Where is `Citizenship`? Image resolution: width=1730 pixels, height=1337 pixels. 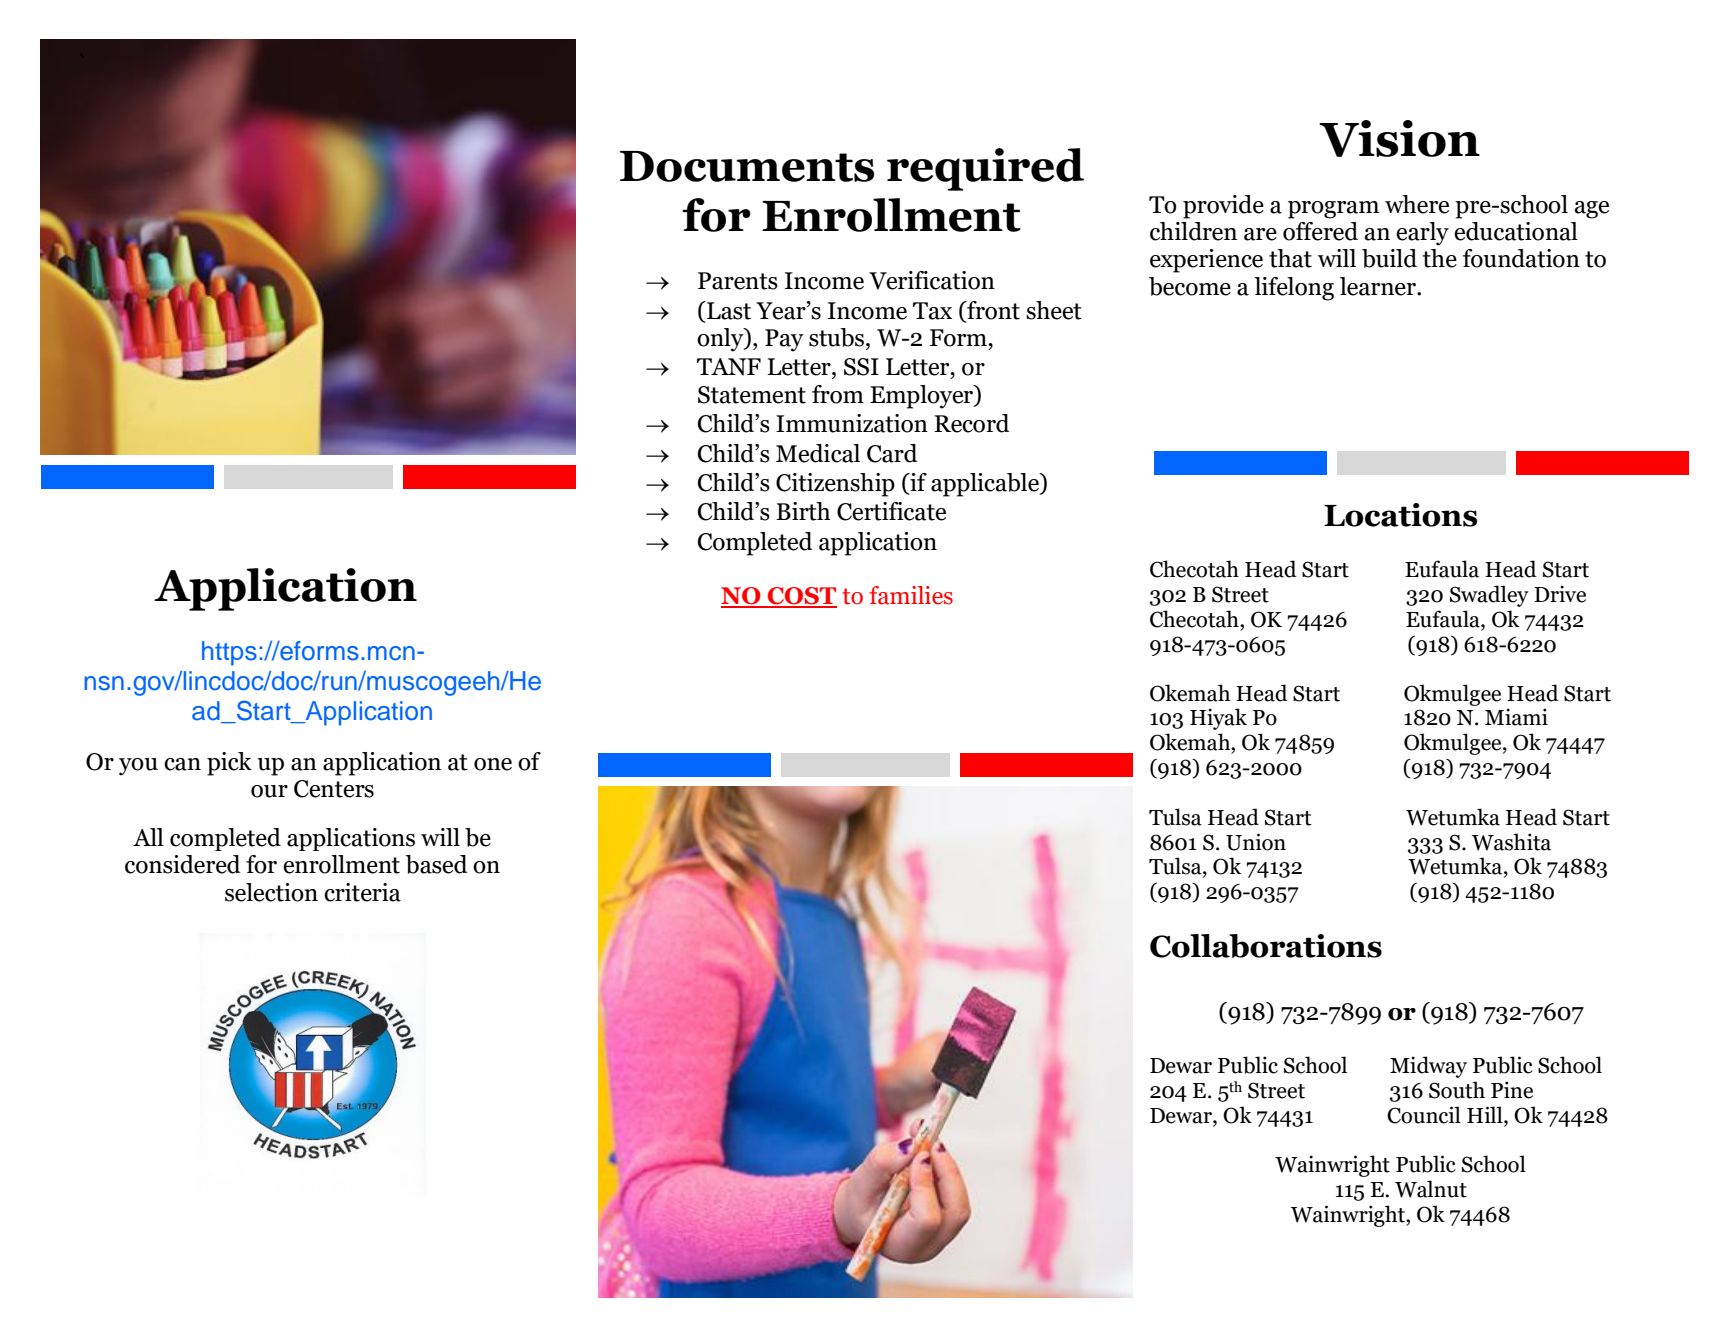
Citizenship is located at coordinates (835, 485).
